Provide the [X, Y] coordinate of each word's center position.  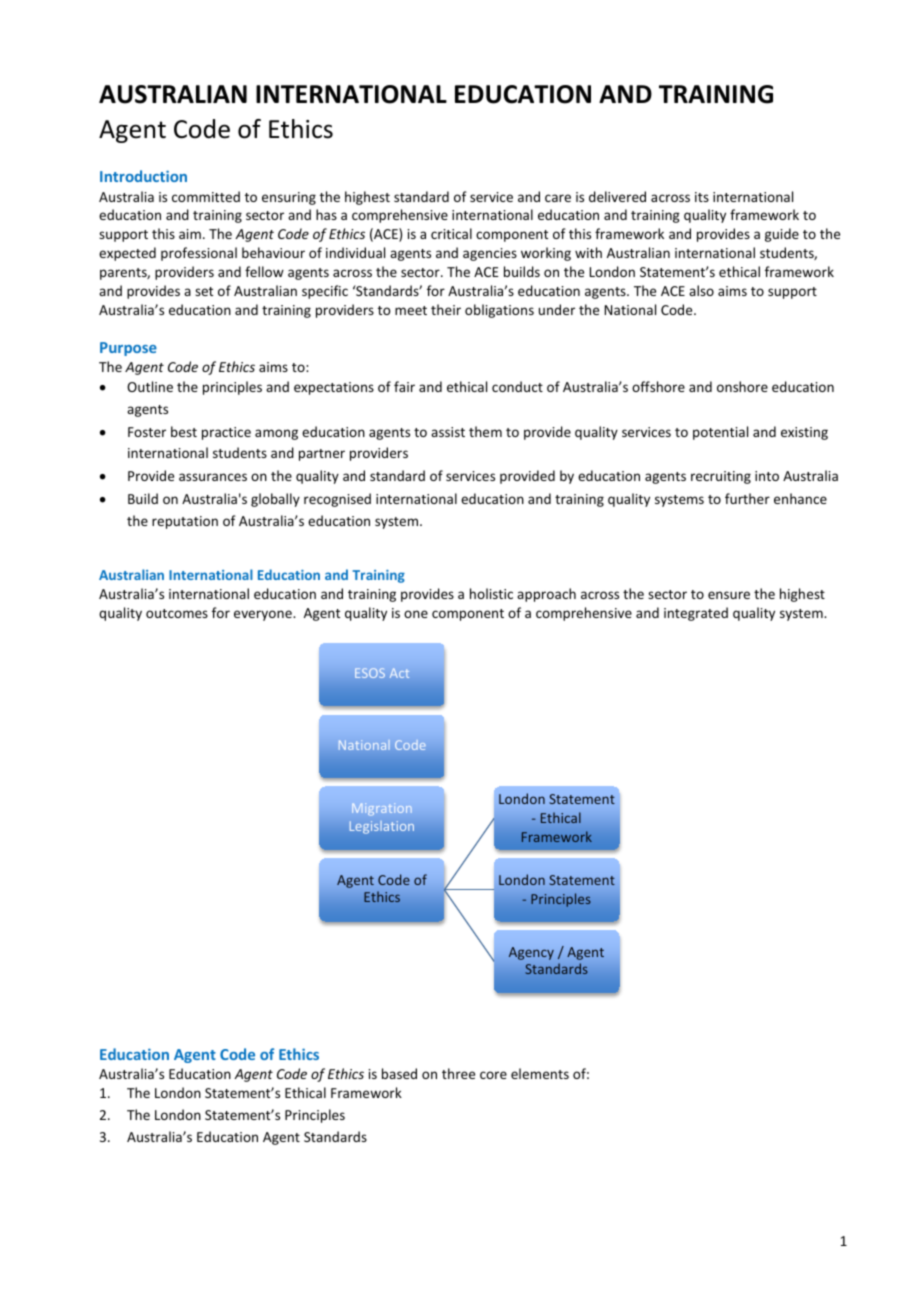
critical [451, 233]
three [458, 1073]
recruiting [721, 477]
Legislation [382, 827]
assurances [213, 477]
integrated [696, 614]
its [702, 197]
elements [540, 1073]
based [399, 1073]
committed [206, 196]
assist [448, 432]
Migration [381, 809]
